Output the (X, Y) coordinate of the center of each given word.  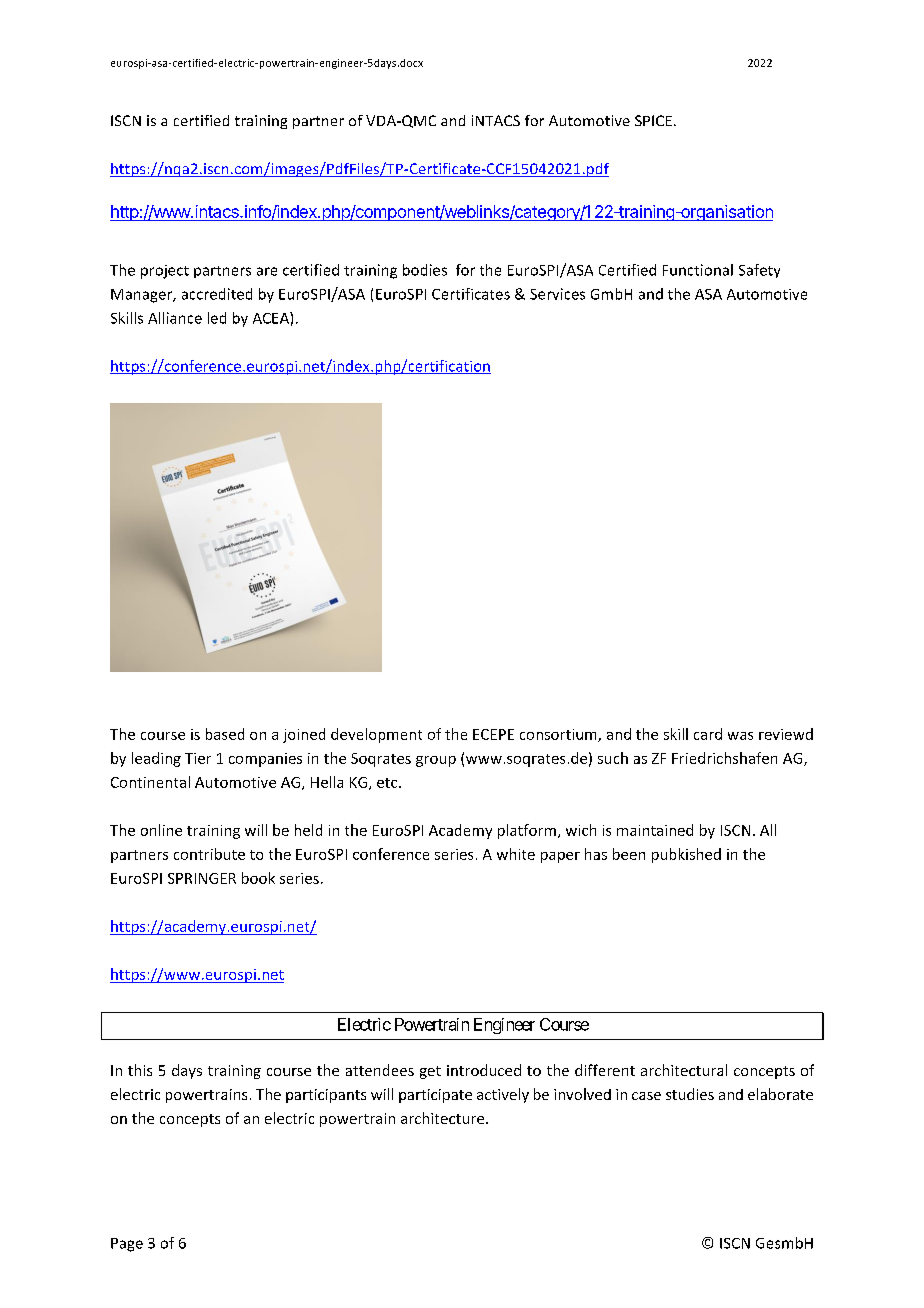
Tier (198, 758)
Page (127, 1245)
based (225, 734)
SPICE (653, 120)
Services (557, 294)
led (217, 318)
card (708, 734)
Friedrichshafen (724, 758)
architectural (684, 1070)
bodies (425, 270)
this (140, 1070)
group (436, 761)
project (165, 272)
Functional (698, 270)
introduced (484, 1070)
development (376, 735)
